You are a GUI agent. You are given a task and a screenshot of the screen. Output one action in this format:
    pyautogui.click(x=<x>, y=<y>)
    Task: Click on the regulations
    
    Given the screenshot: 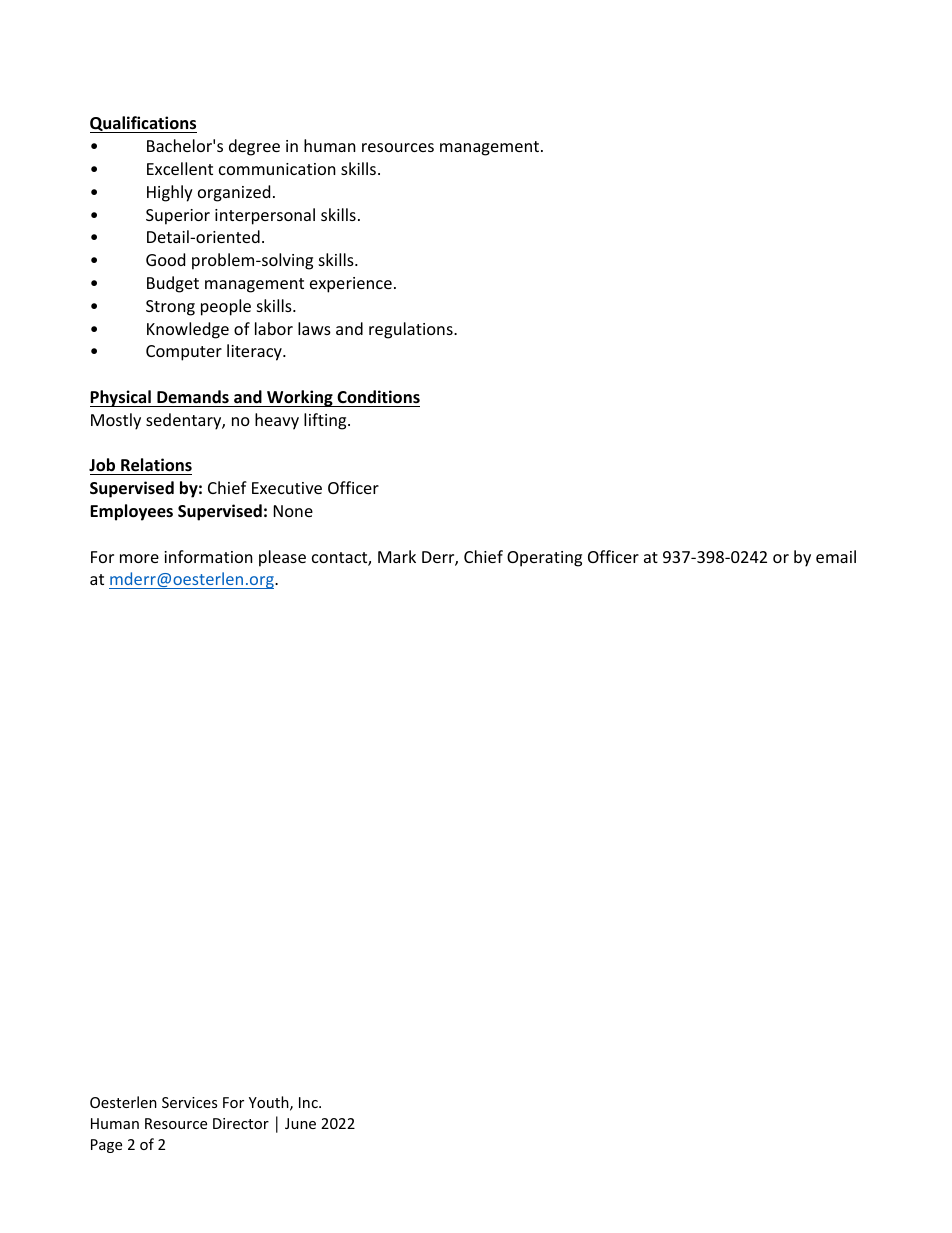 What is the action you would take?
    pyautogui.click(x=412, y=330)
